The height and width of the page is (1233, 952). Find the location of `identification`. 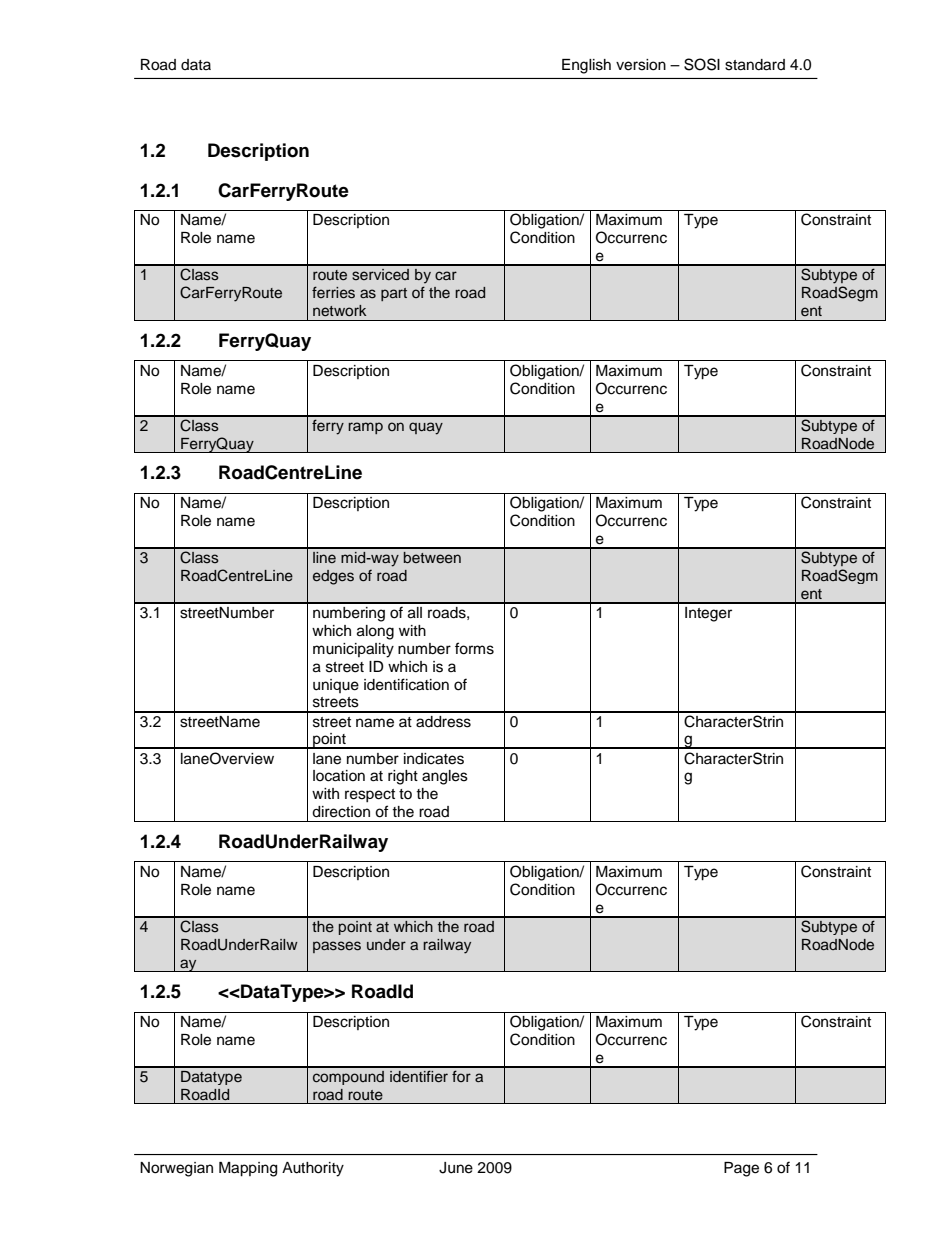

identification is located at coordinates (406, 684).
